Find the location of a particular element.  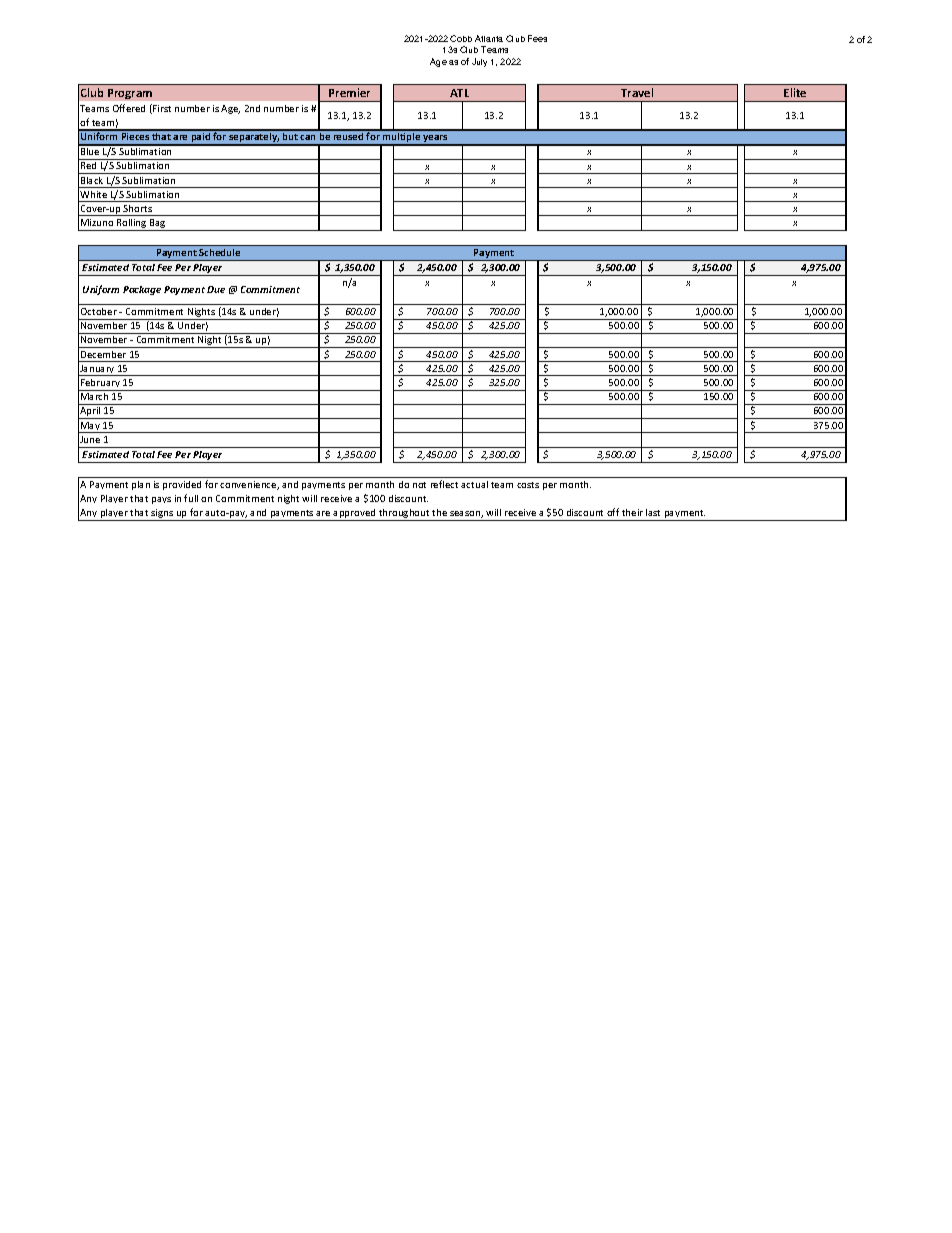

February is located at coordinates (101, 385).
